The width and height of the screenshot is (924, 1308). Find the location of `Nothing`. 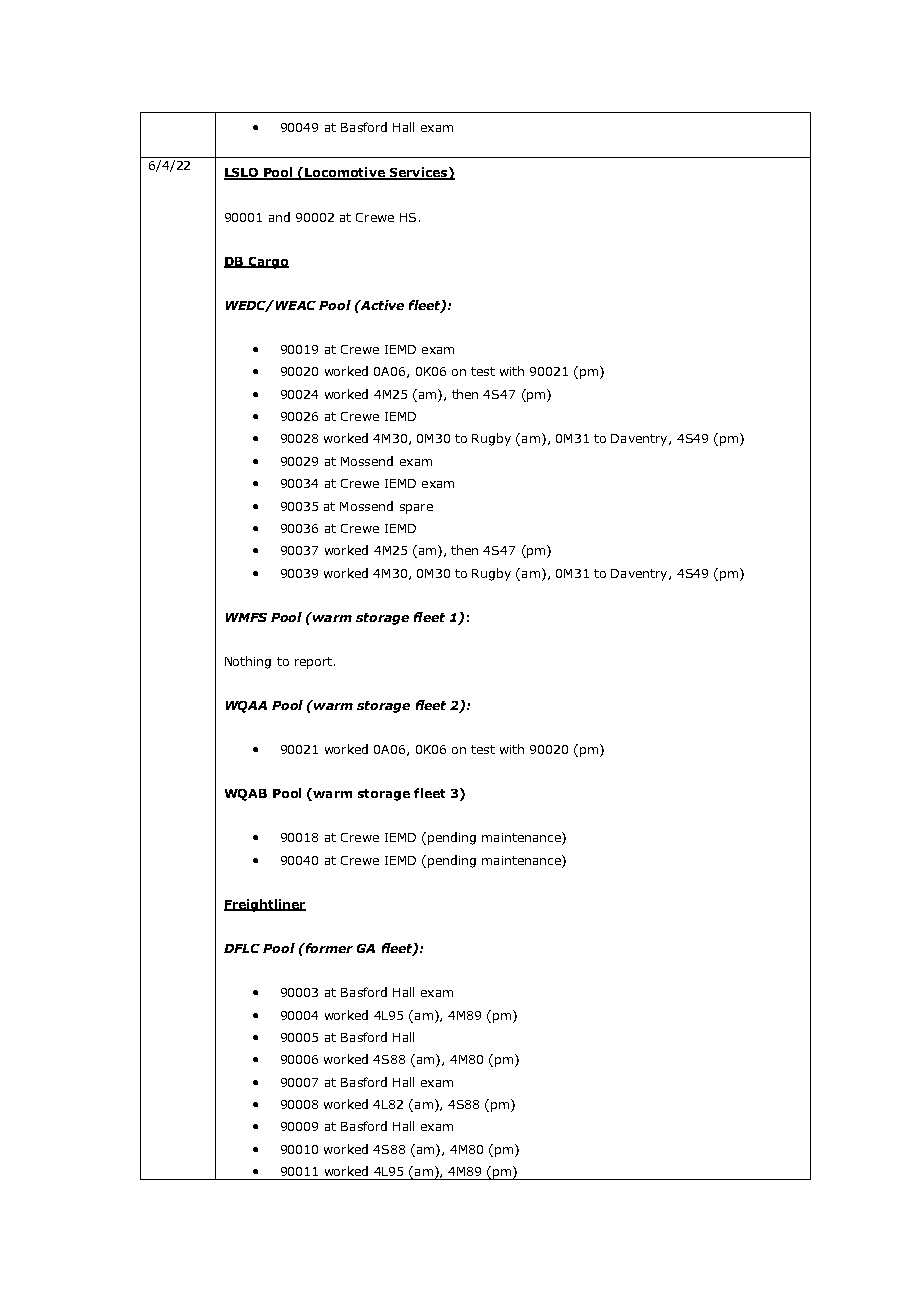

Nothing is located at coordinates (248, 662).
